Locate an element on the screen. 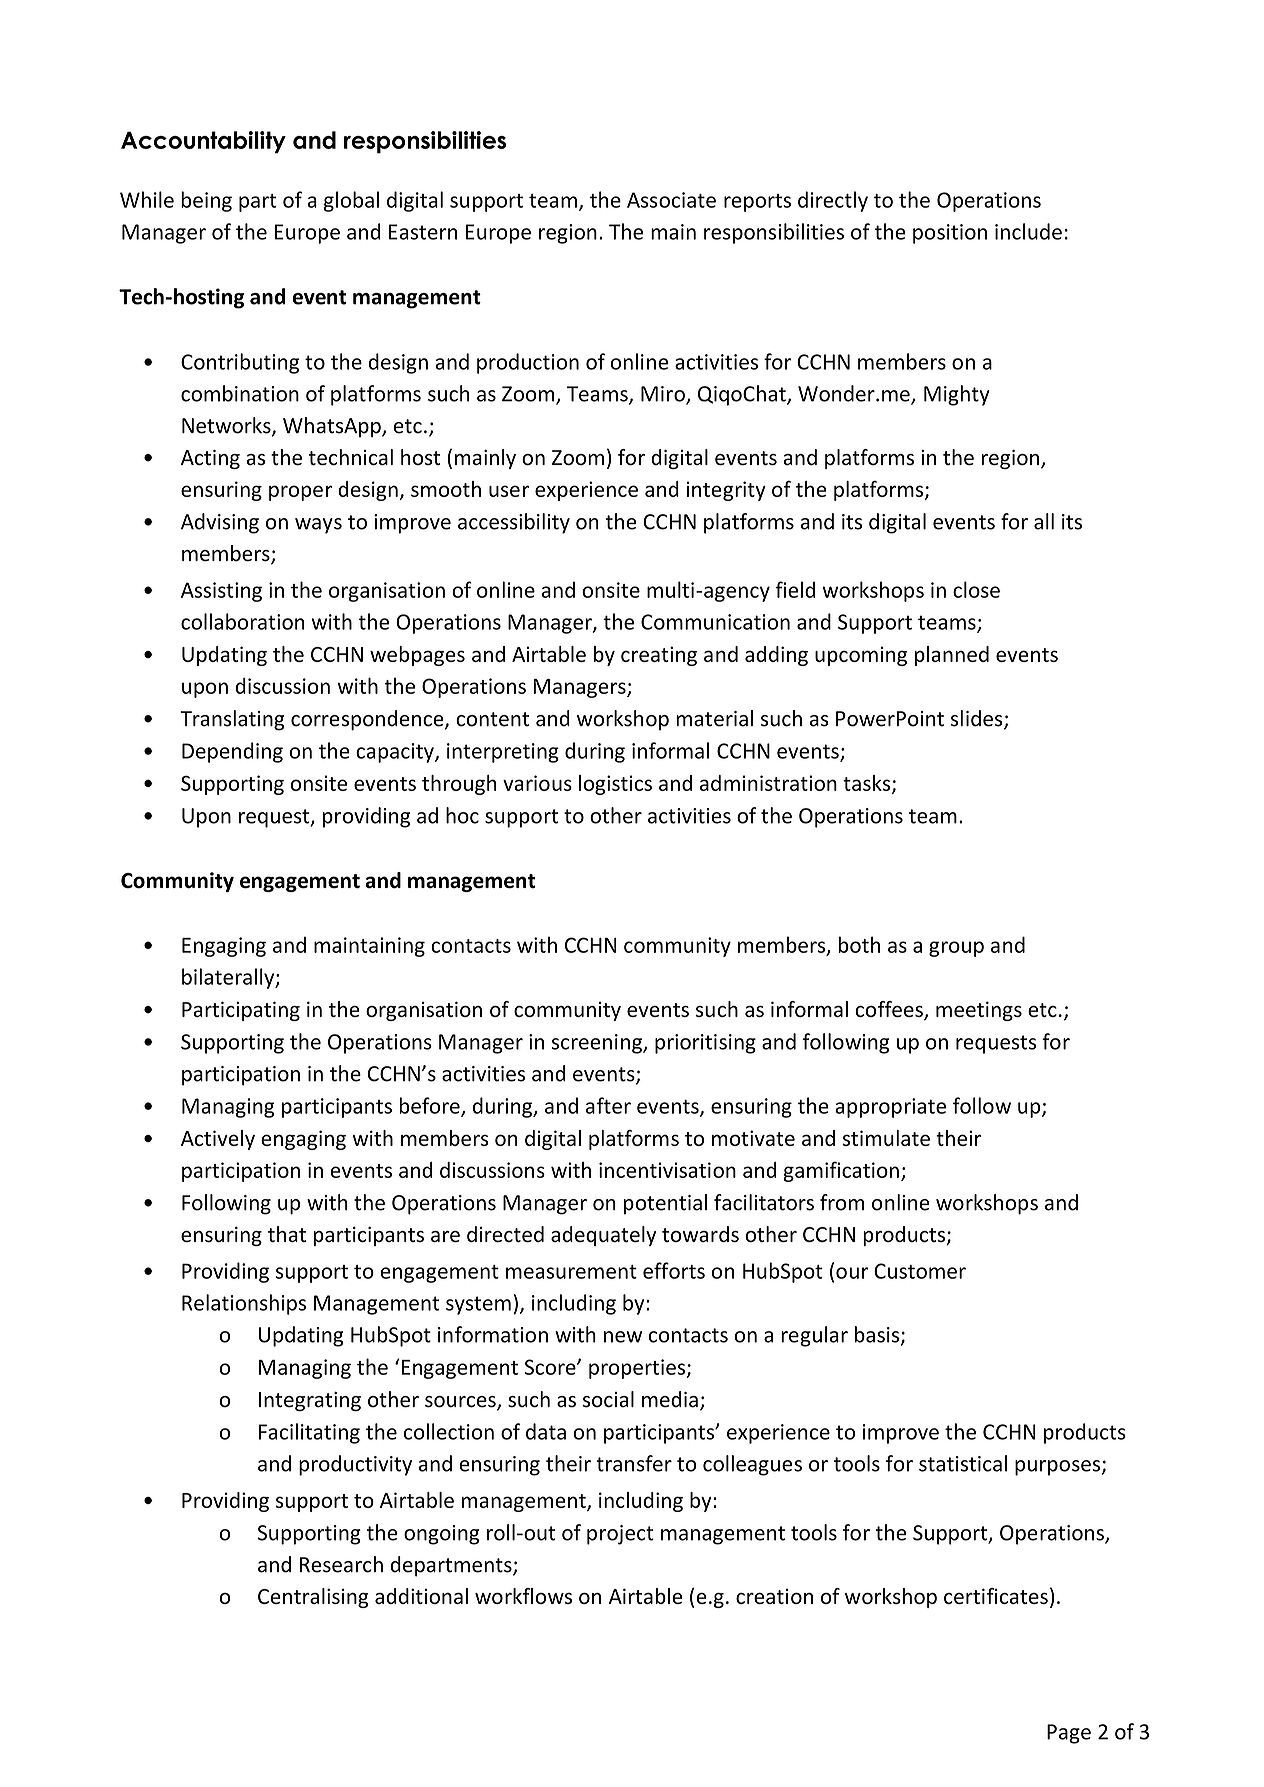 The height and width of the screenshot is (1787, 1264). Depending is located at coordinates (232, 752).
